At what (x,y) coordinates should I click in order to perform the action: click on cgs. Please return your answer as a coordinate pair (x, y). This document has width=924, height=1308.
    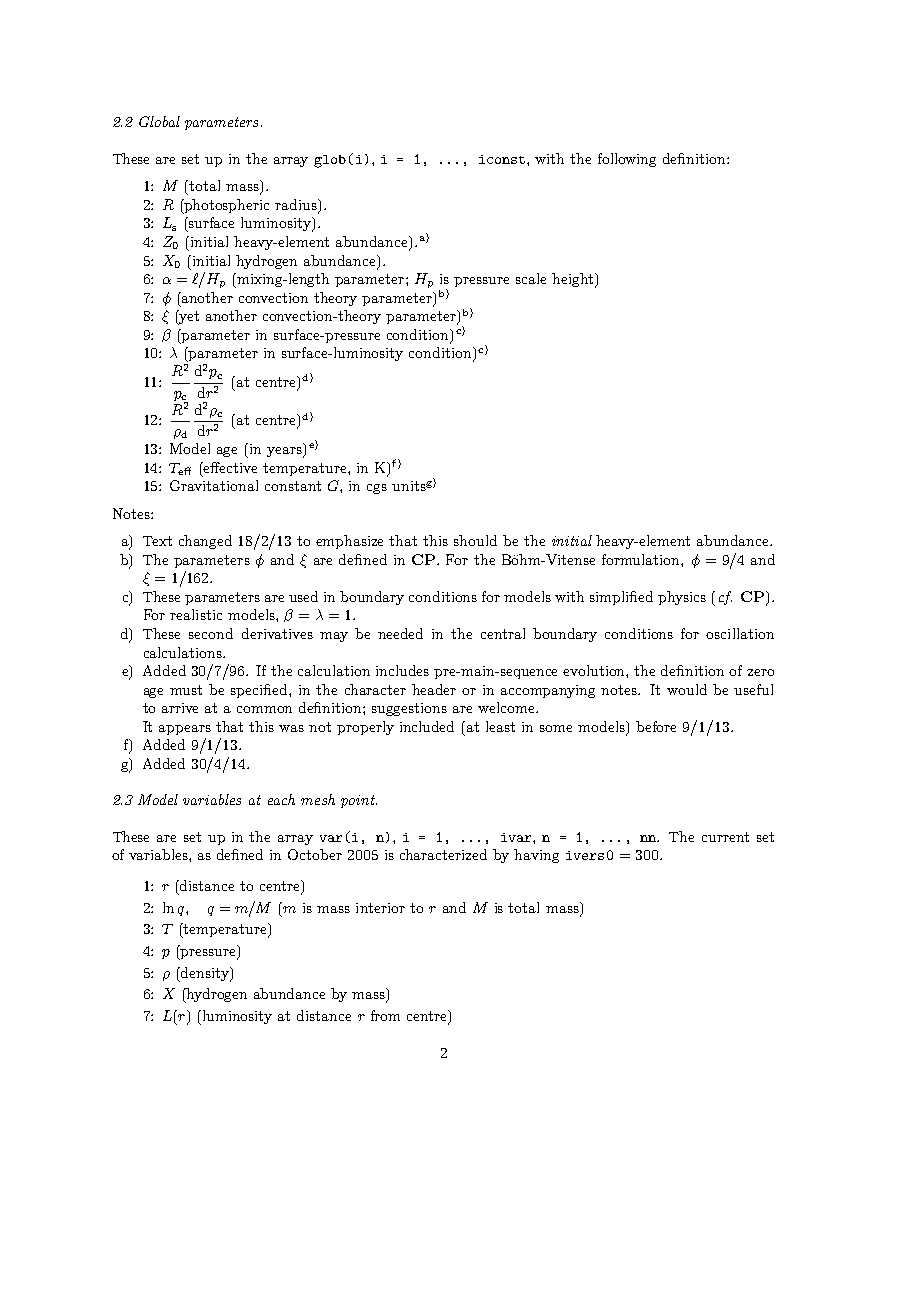
    Looking at the image, I should click on (377, 489).
